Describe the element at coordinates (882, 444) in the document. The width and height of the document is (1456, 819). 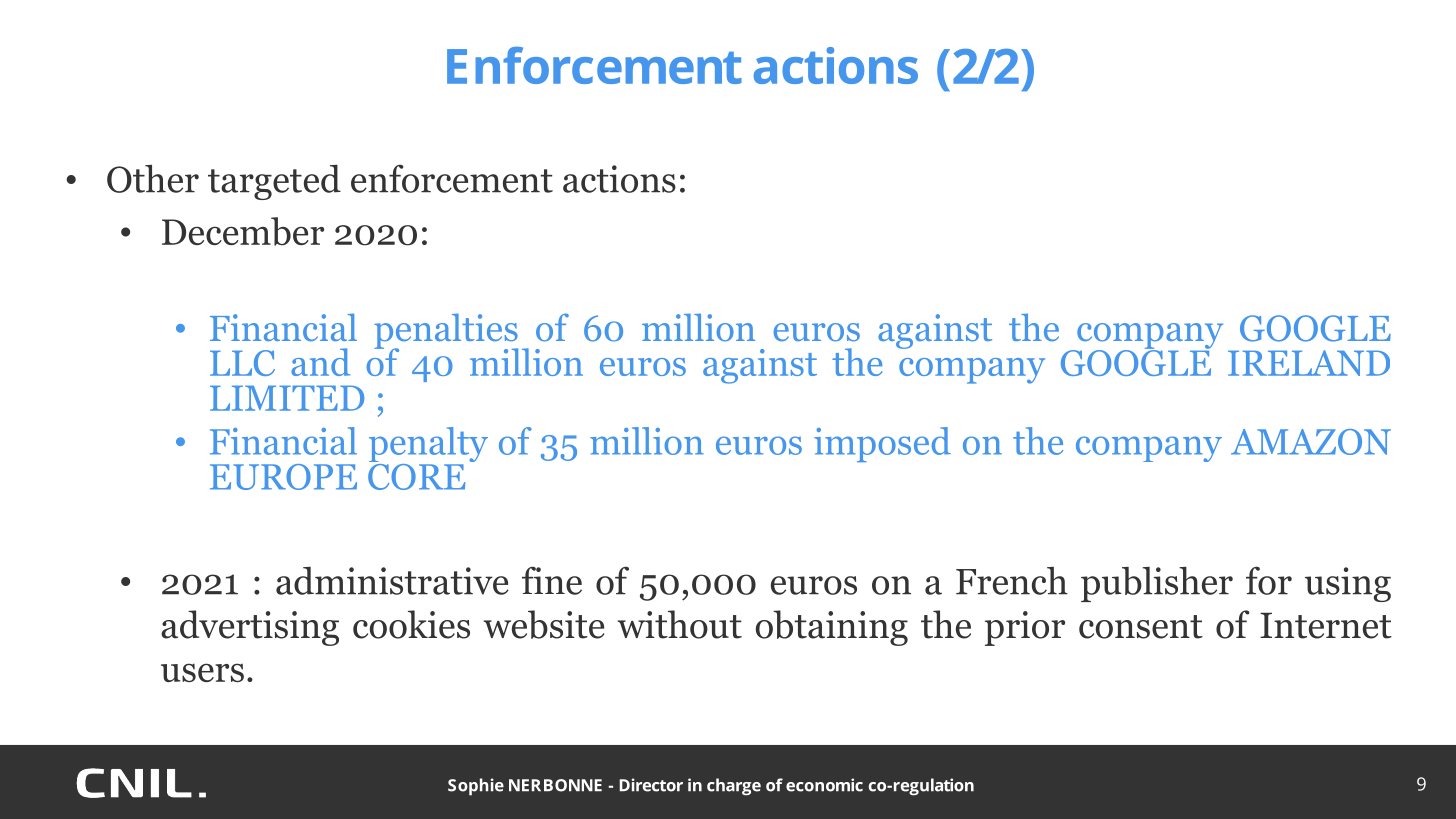
I see `imposed` at that location.
